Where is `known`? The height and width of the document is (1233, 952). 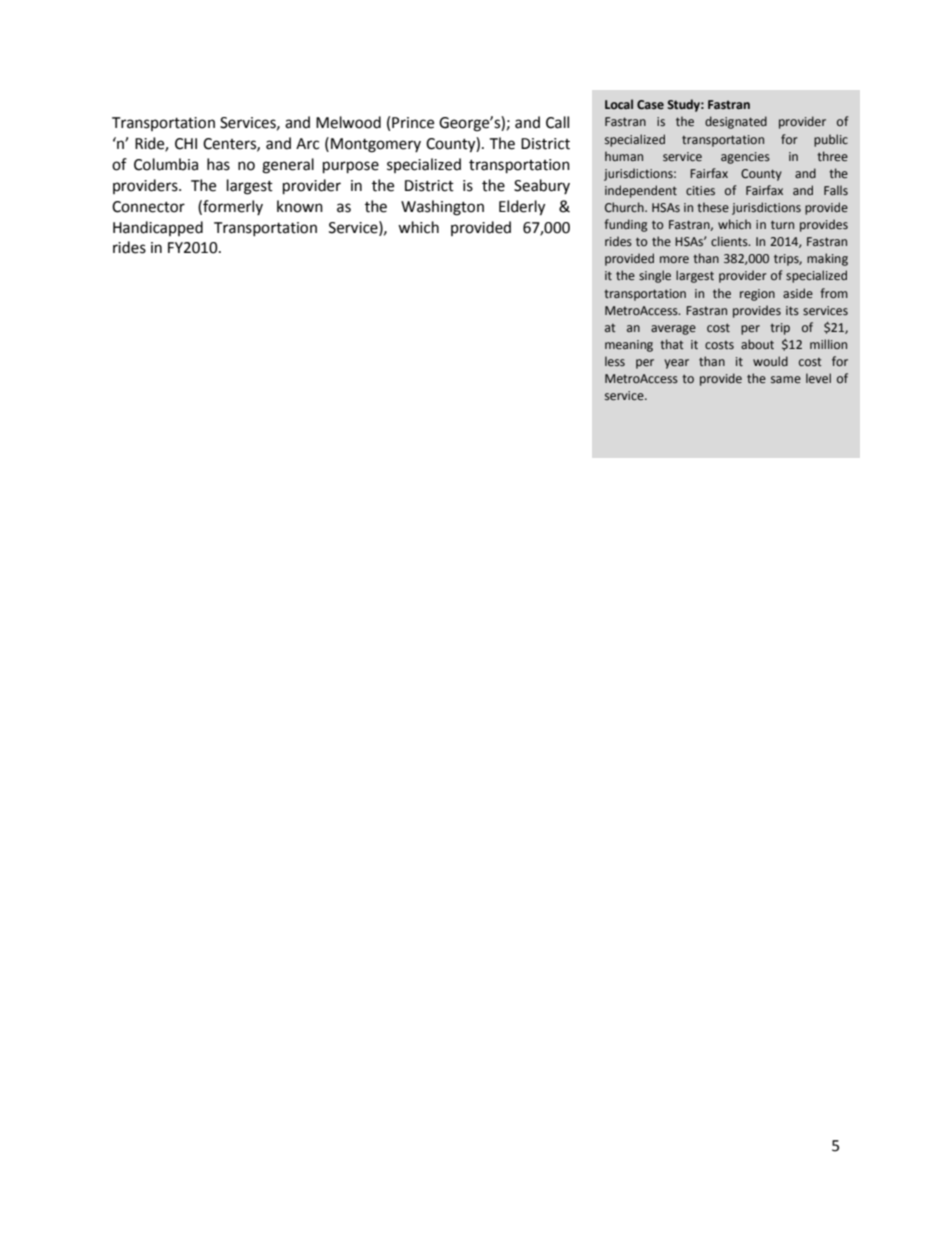 known is located at coordinates (300, 206).
